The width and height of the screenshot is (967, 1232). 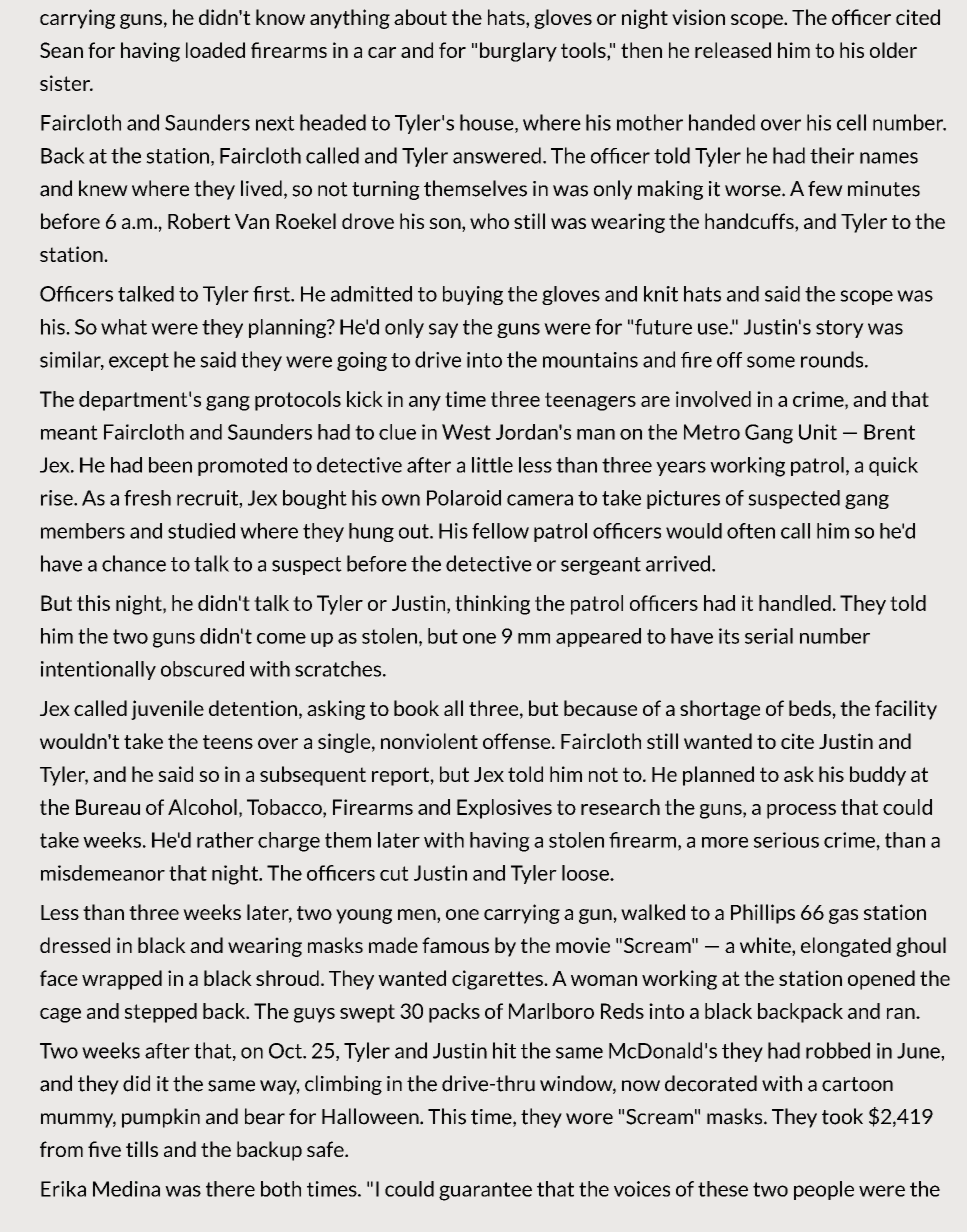 I want to click on tills, so click(x=142, y=1149).
